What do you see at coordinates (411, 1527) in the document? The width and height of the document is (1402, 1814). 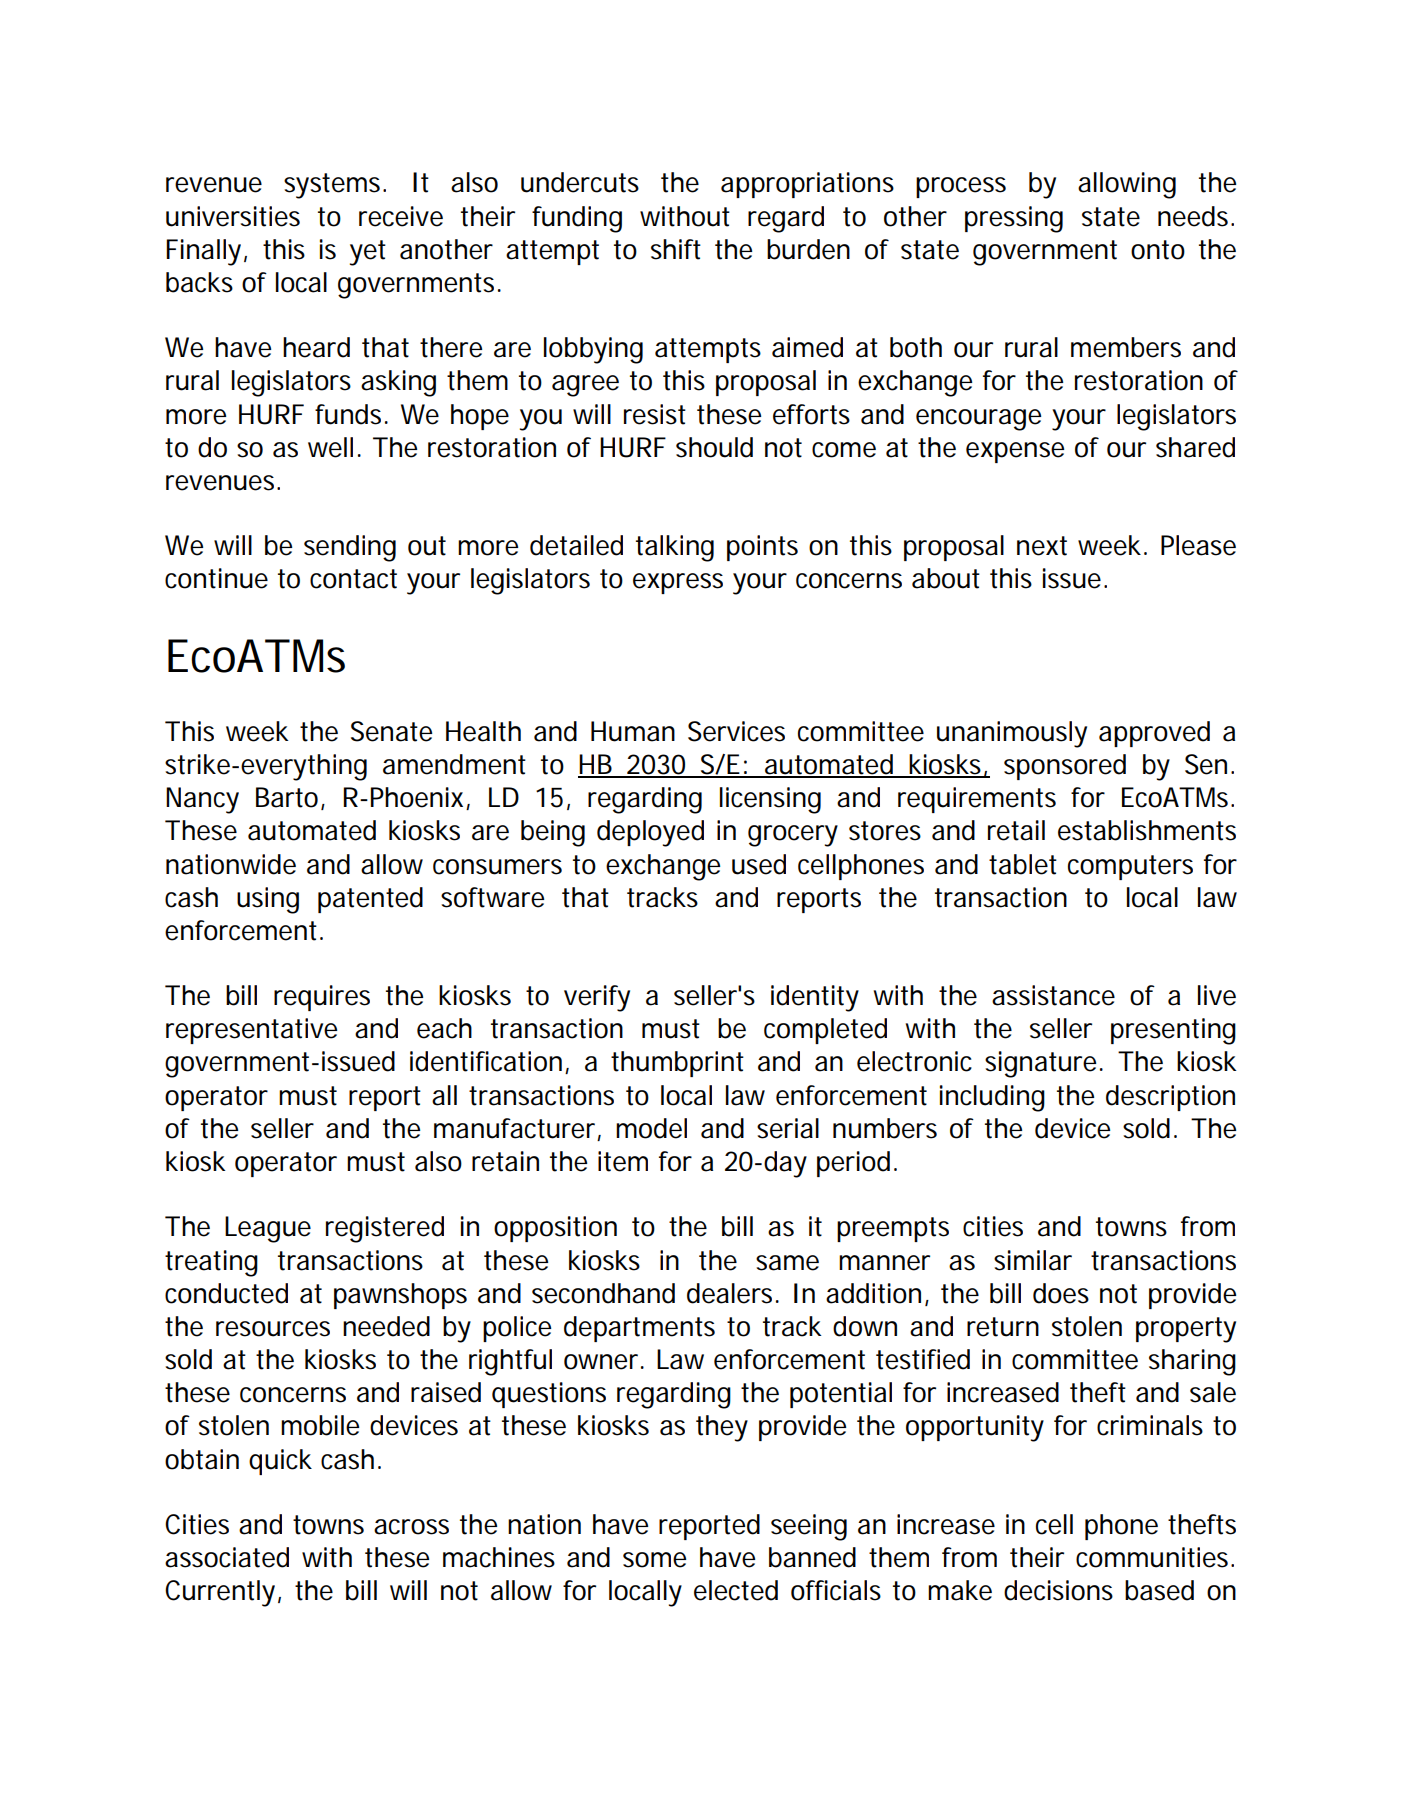 I see `across` at bounding box center [411, 1527].
